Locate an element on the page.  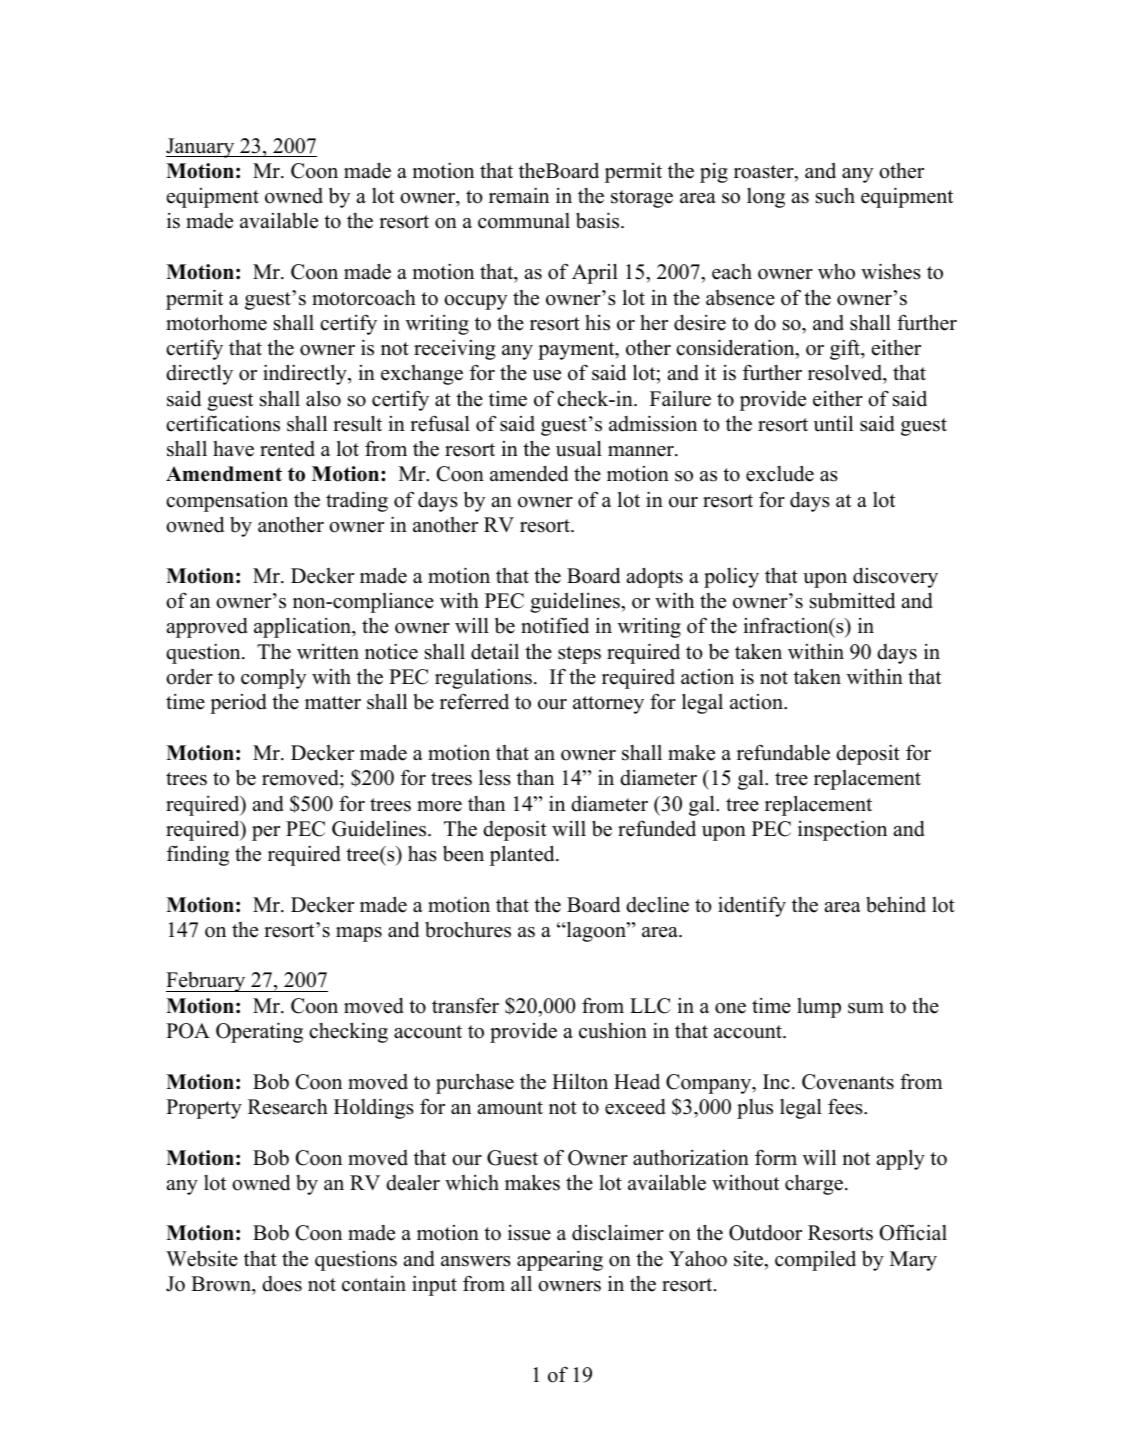
refundable is located at coordinates (783, 752).
